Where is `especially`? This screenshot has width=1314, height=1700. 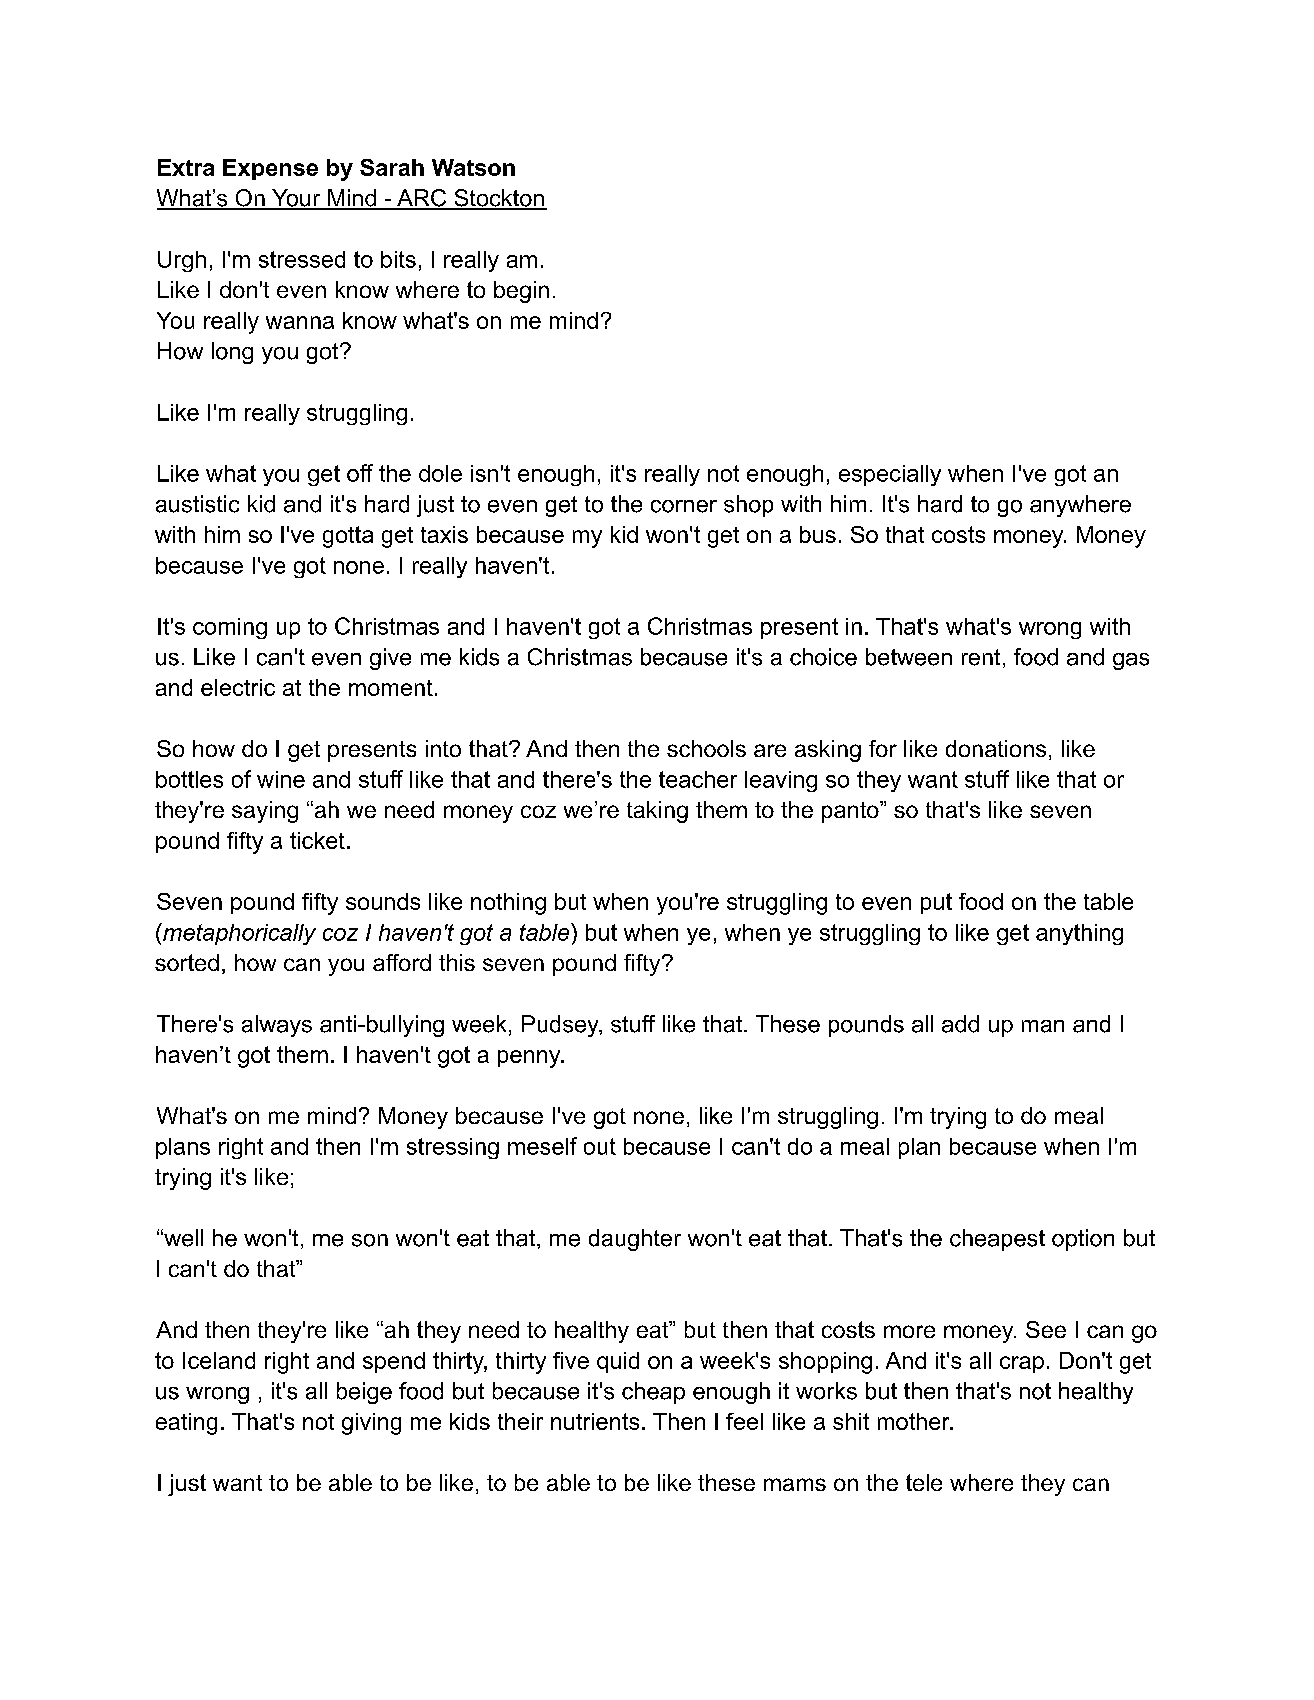 especially is located at coordinates (890, 475).
